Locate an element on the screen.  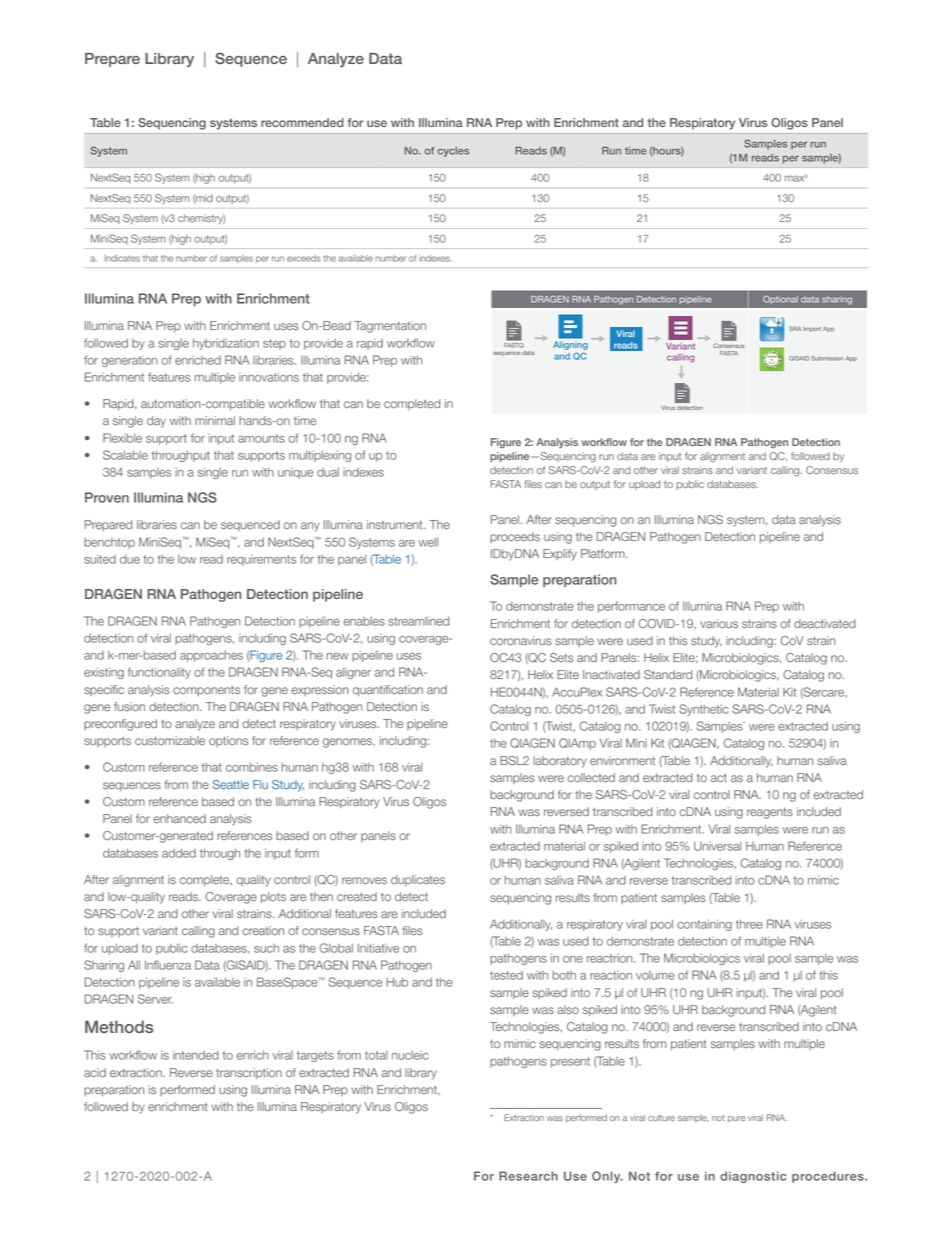
duplicates is located at coordinates (418, 880).
